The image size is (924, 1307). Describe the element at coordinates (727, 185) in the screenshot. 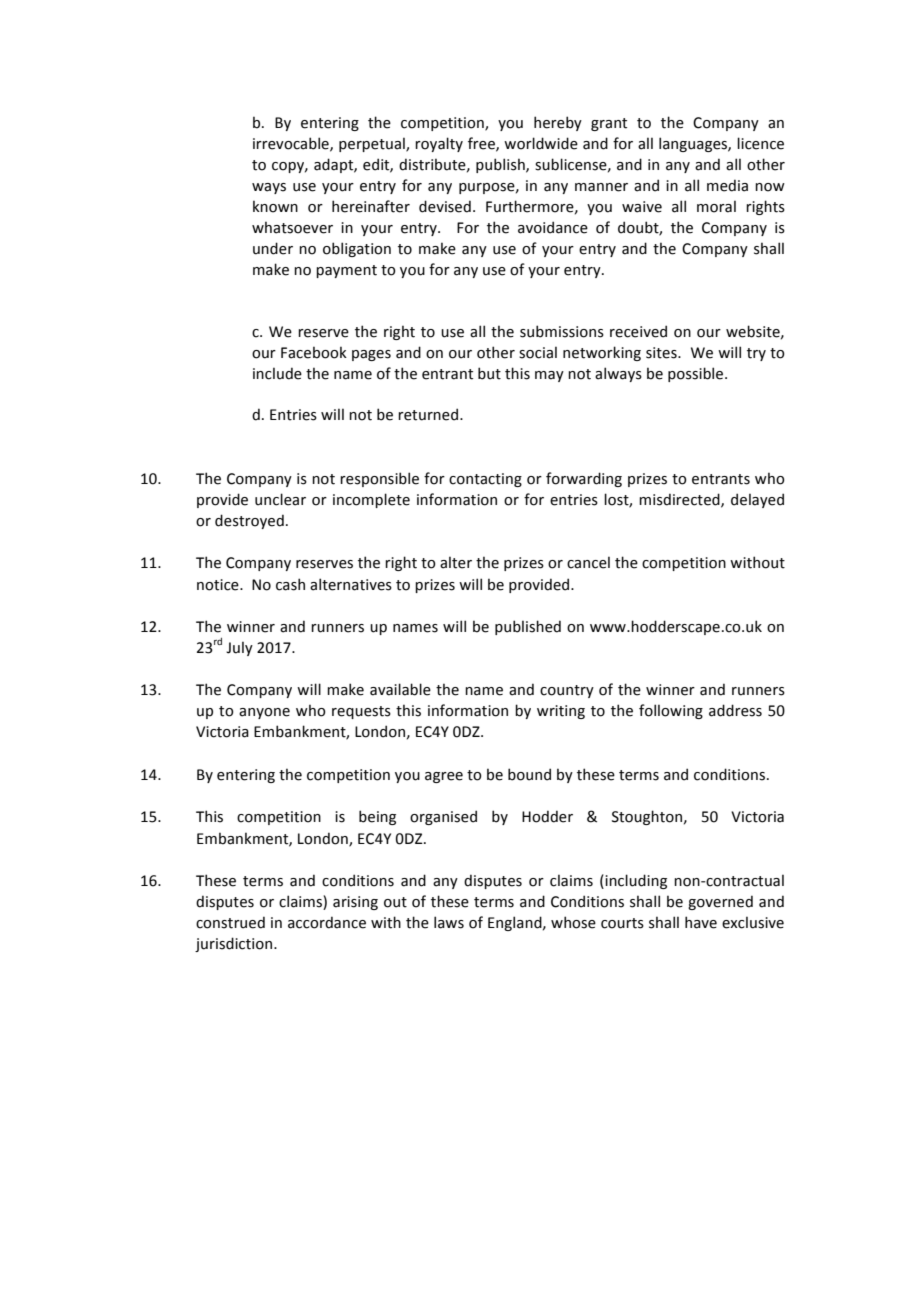

I see `media` at that location.
